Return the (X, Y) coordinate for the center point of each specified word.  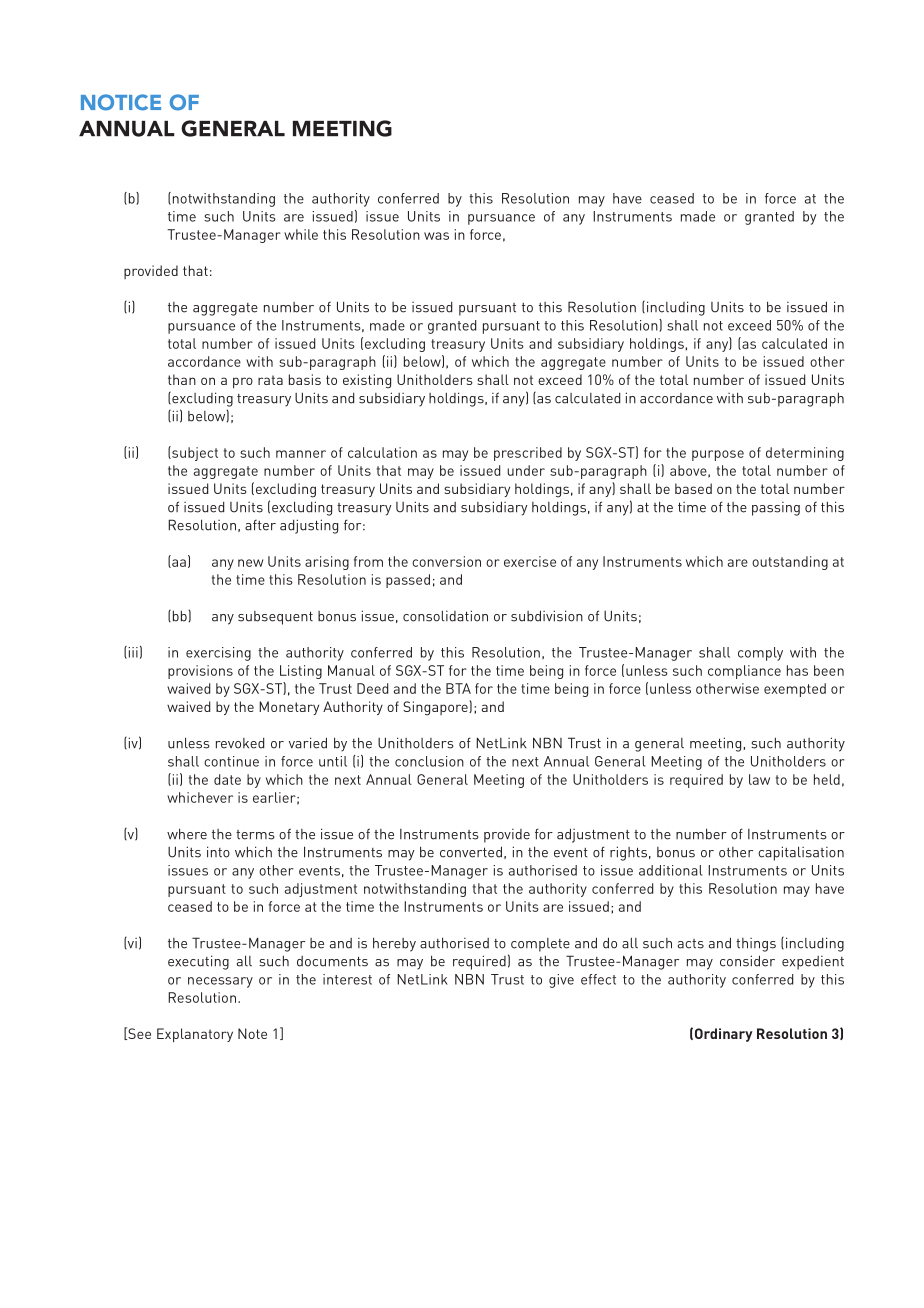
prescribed (528, 454)
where (187, 834)
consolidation (445, 616)
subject (194, 453)
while (301, 234)
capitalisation (801, 853)
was (436, 236)
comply (760, 654)
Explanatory (195, 1035)
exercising (218, 654)
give (561, 981)
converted (471, 852)
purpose (718, 455)
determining (805, 454)
